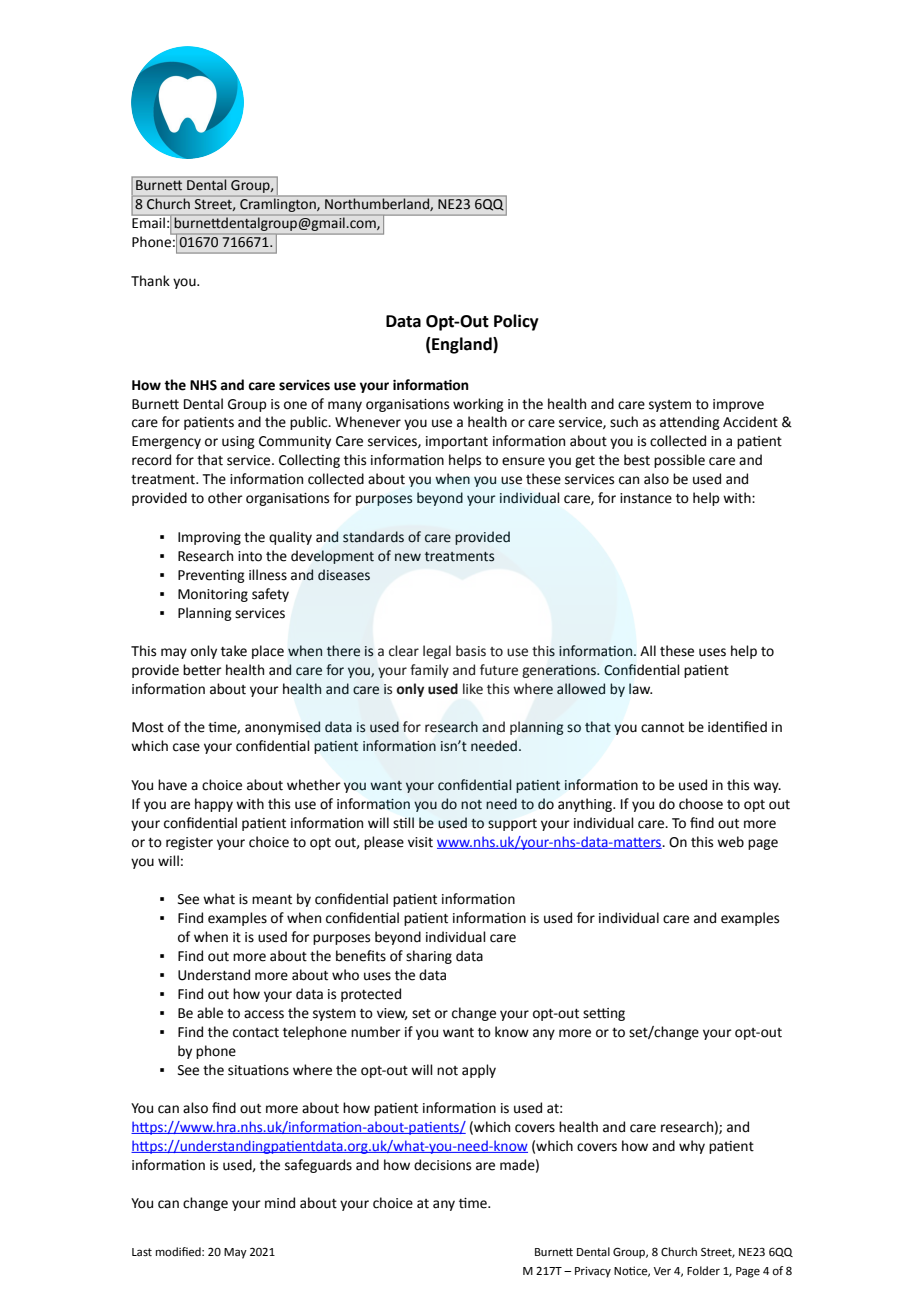 Image resolution: width=924 pixels, height=1308 pixels. I want to click on happy, so click(214, 805).
